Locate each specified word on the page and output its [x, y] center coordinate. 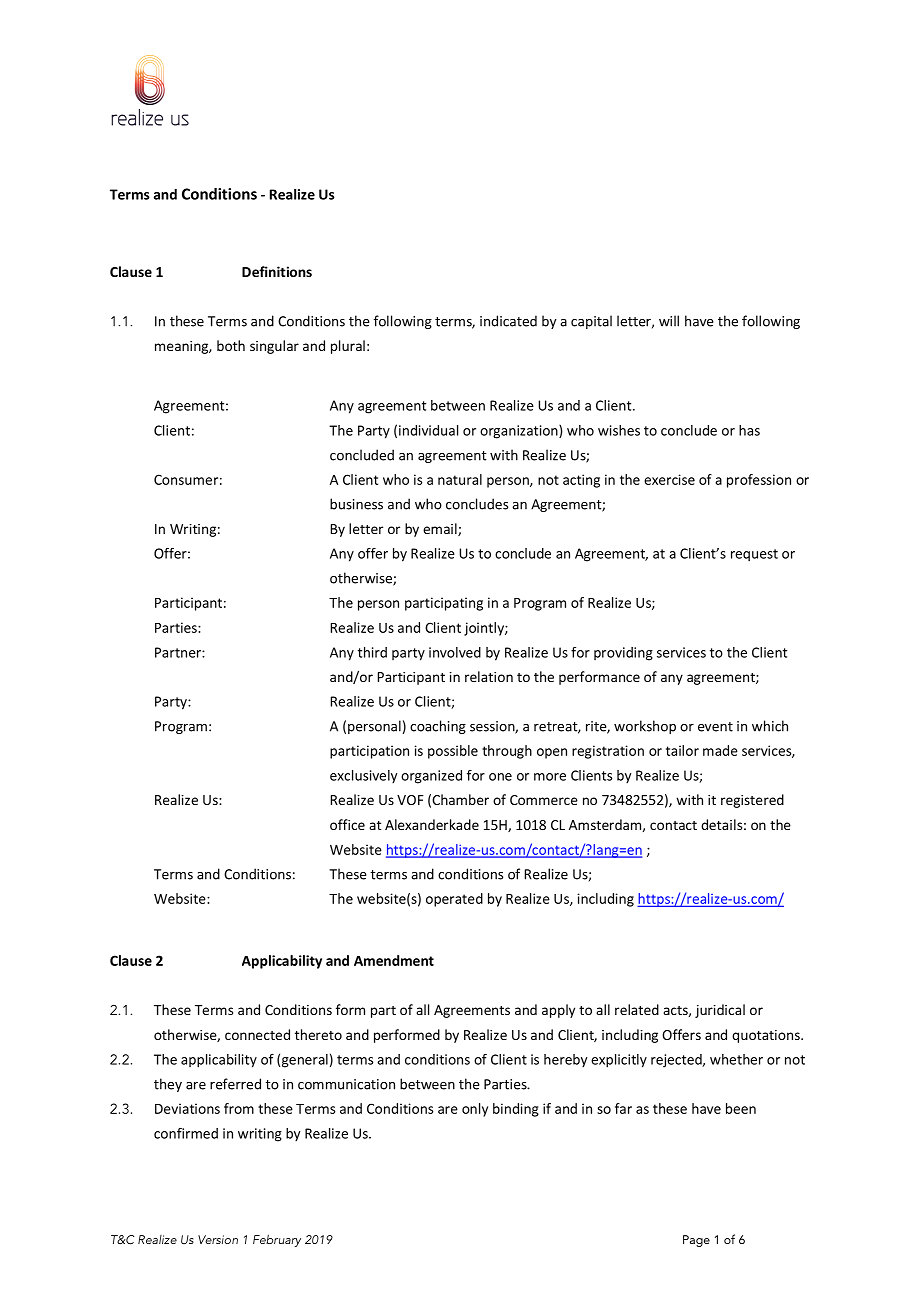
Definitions [277, 271]
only [475, 1110]
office [347, 824]
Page [696, 1241]
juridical [720, 1011]
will [669, 321]
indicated [508, 321]
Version [218, 1239]
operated [454, 900]
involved [455, 652]
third [372, 652]
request [754, 555]
